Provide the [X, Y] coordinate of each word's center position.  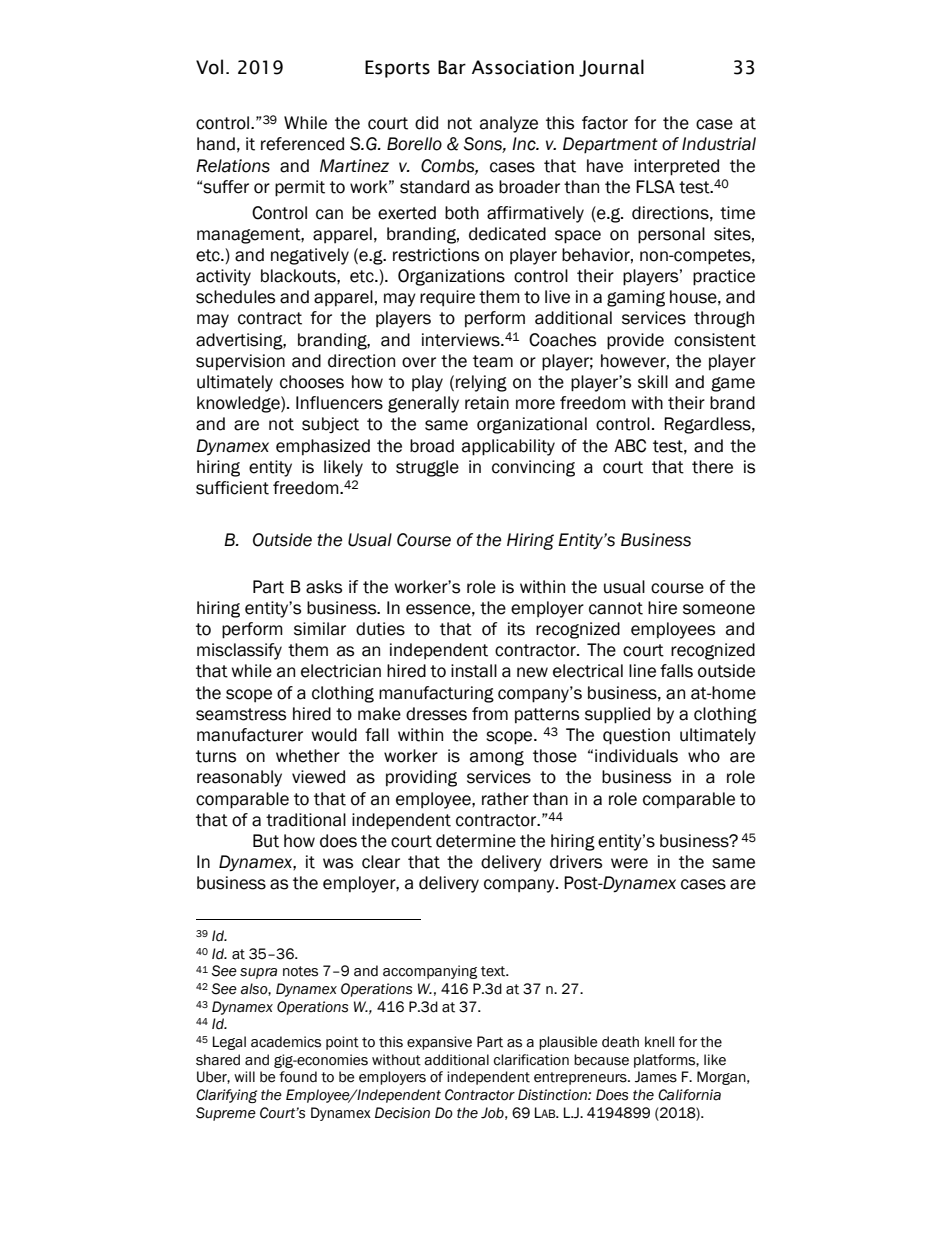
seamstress [241, 714]
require [447, 298]
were [629, 863]
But [266, 841]
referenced [302, 144]
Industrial [719, 144]
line [642, 671]
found [298, 1077]
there [712, 467]
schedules [235, 297]
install [474, 671]
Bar [452, 67]
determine [476, 841]
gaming [636, 298]
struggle [427, 468]
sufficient [232, 488]
